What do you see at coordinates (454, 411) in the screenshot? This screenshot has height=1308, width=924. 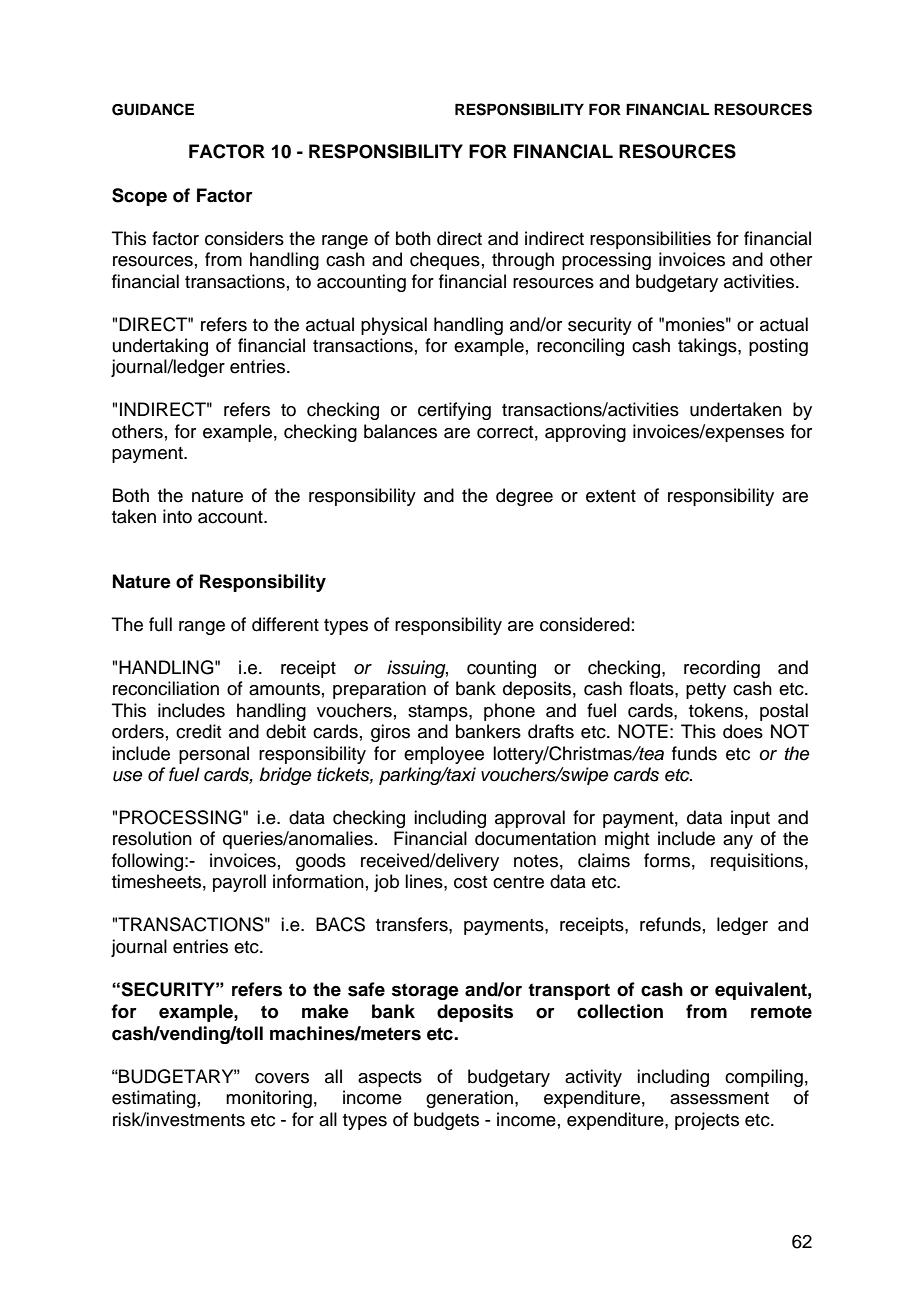 I see `certifying` at bounding box center [454, 411].
